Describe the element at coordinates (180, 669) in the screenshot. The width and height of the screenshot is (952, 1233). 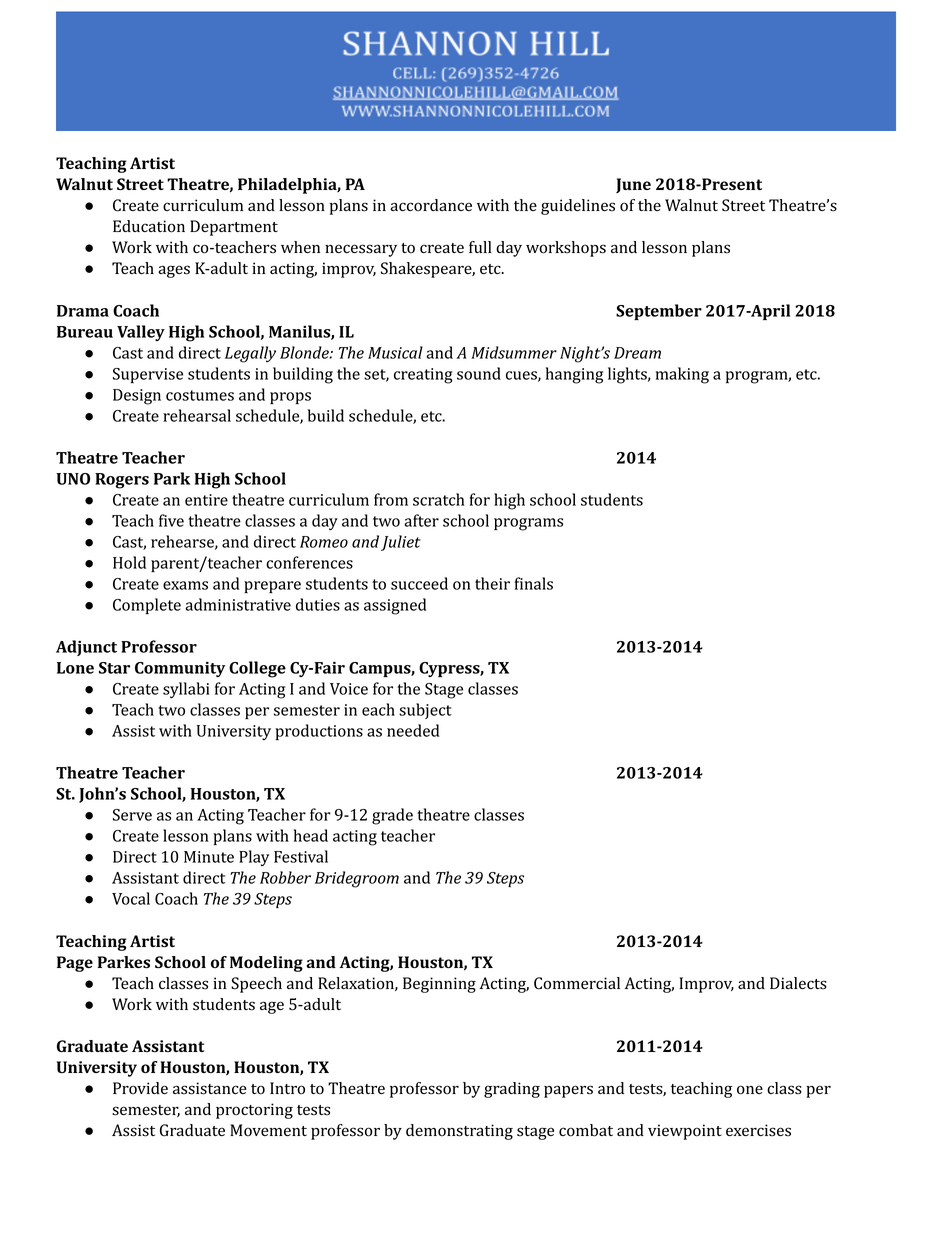
I see `Community` at that location.
